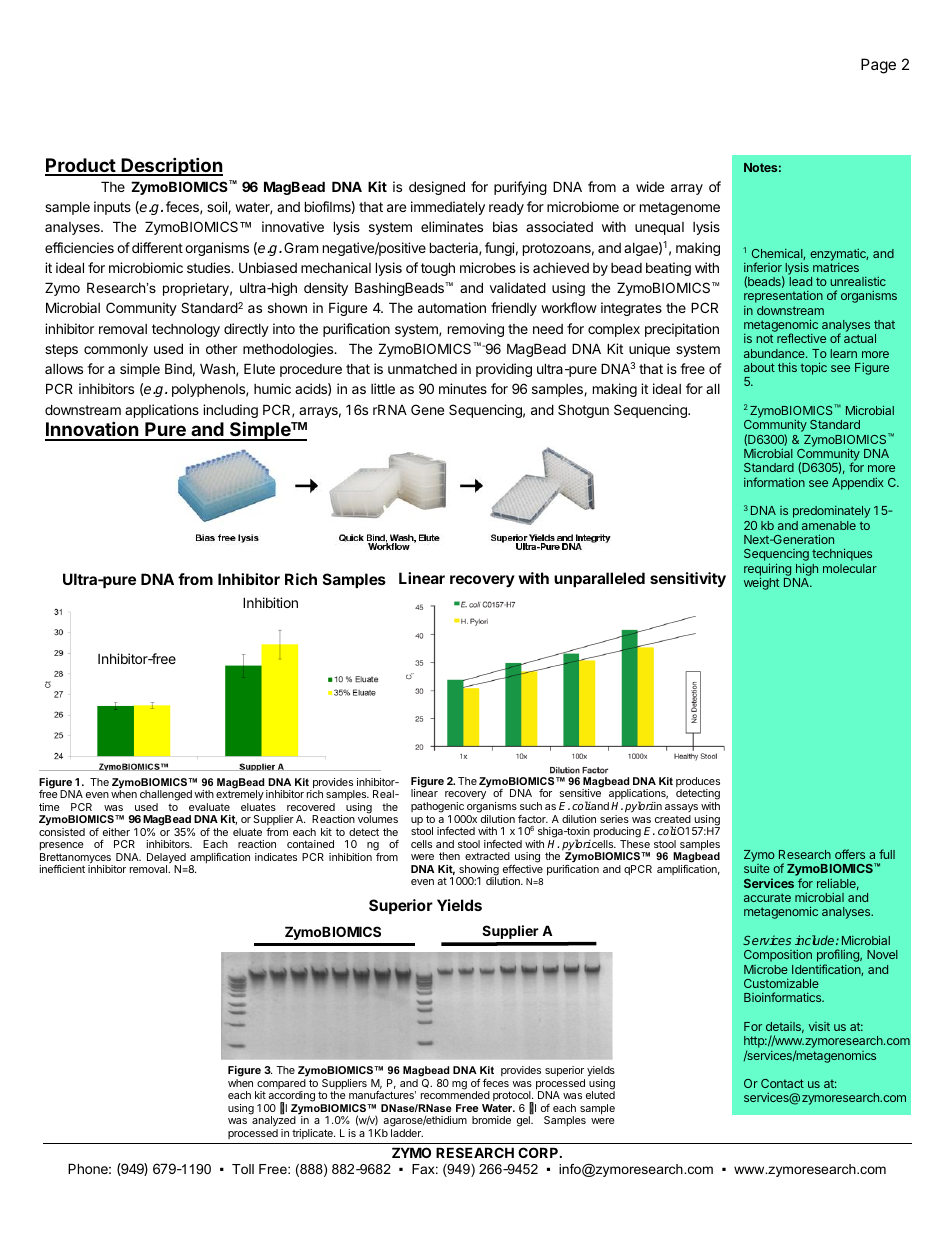 Image resolution: width=952 pixels, height=1233 pixels. Describe the element at coordinates (437, 188) in the image. I see `designed` at that location.
